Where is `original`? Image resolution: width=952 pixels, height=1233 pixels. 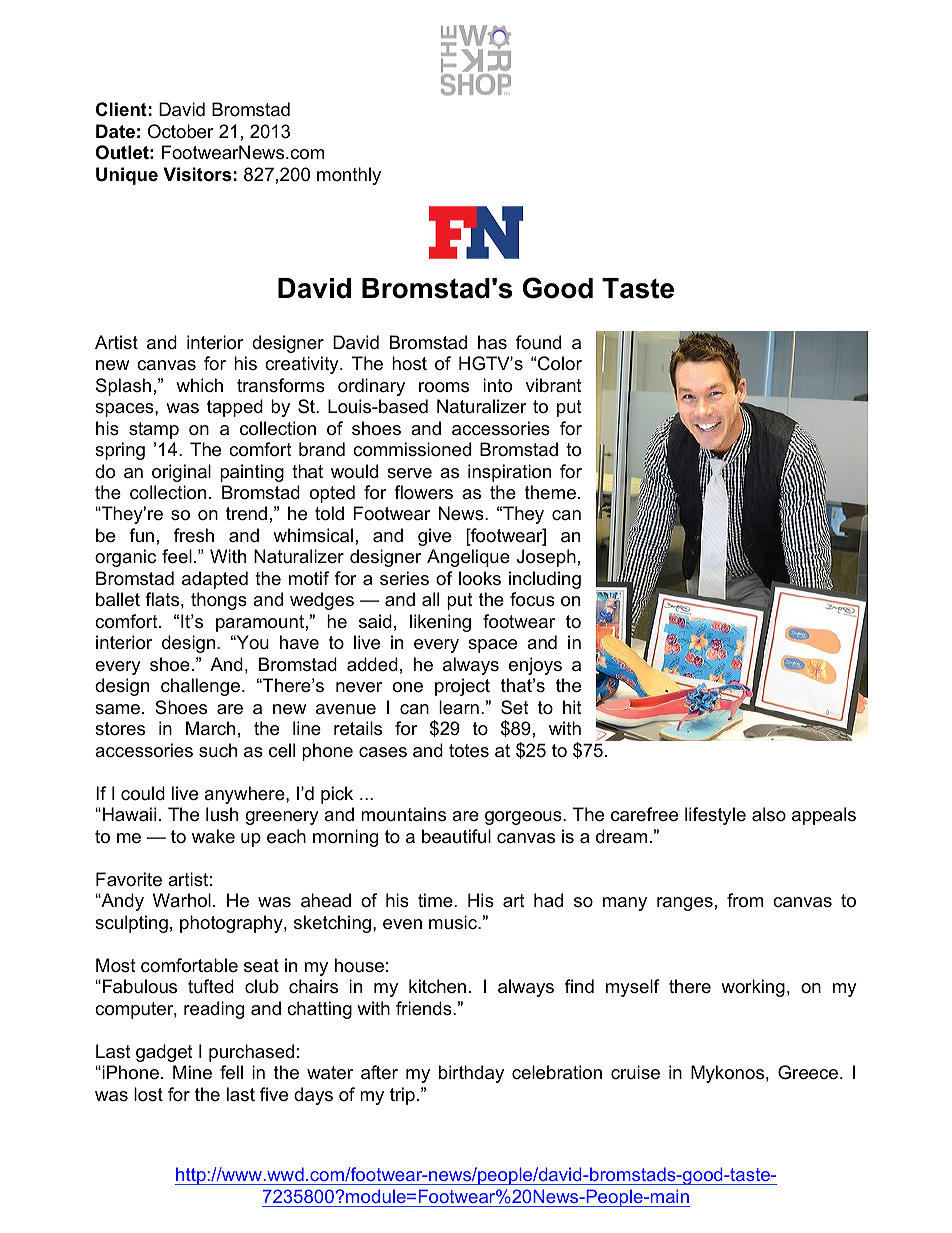 original is located at coordinates (181, 473).
